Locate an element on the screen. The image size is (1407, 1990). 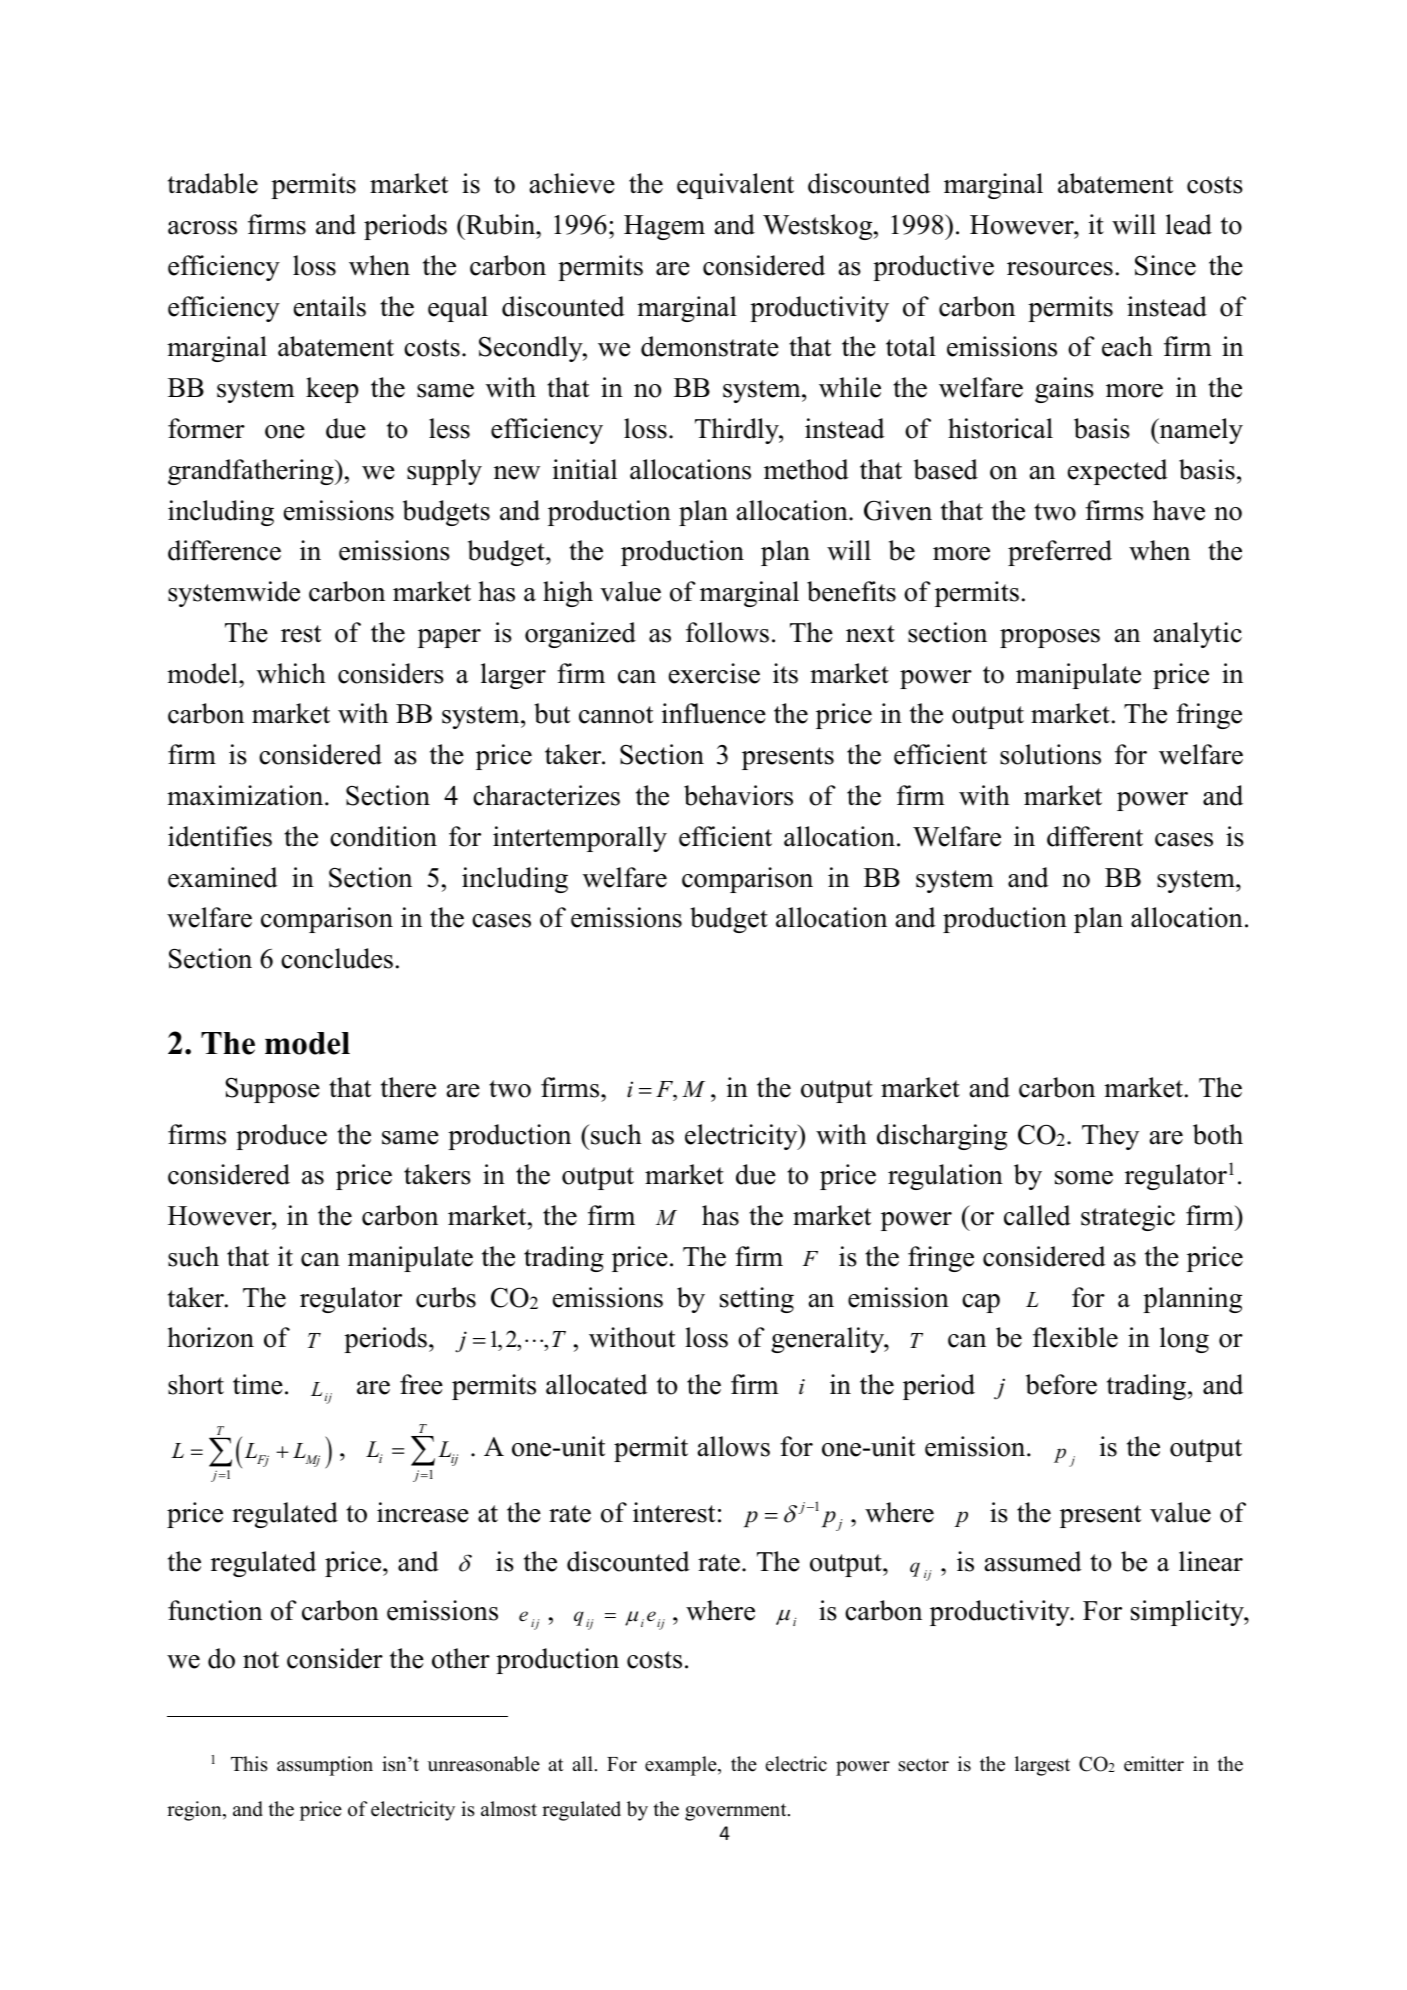
equivalent is located at coordinates (735, 186).
